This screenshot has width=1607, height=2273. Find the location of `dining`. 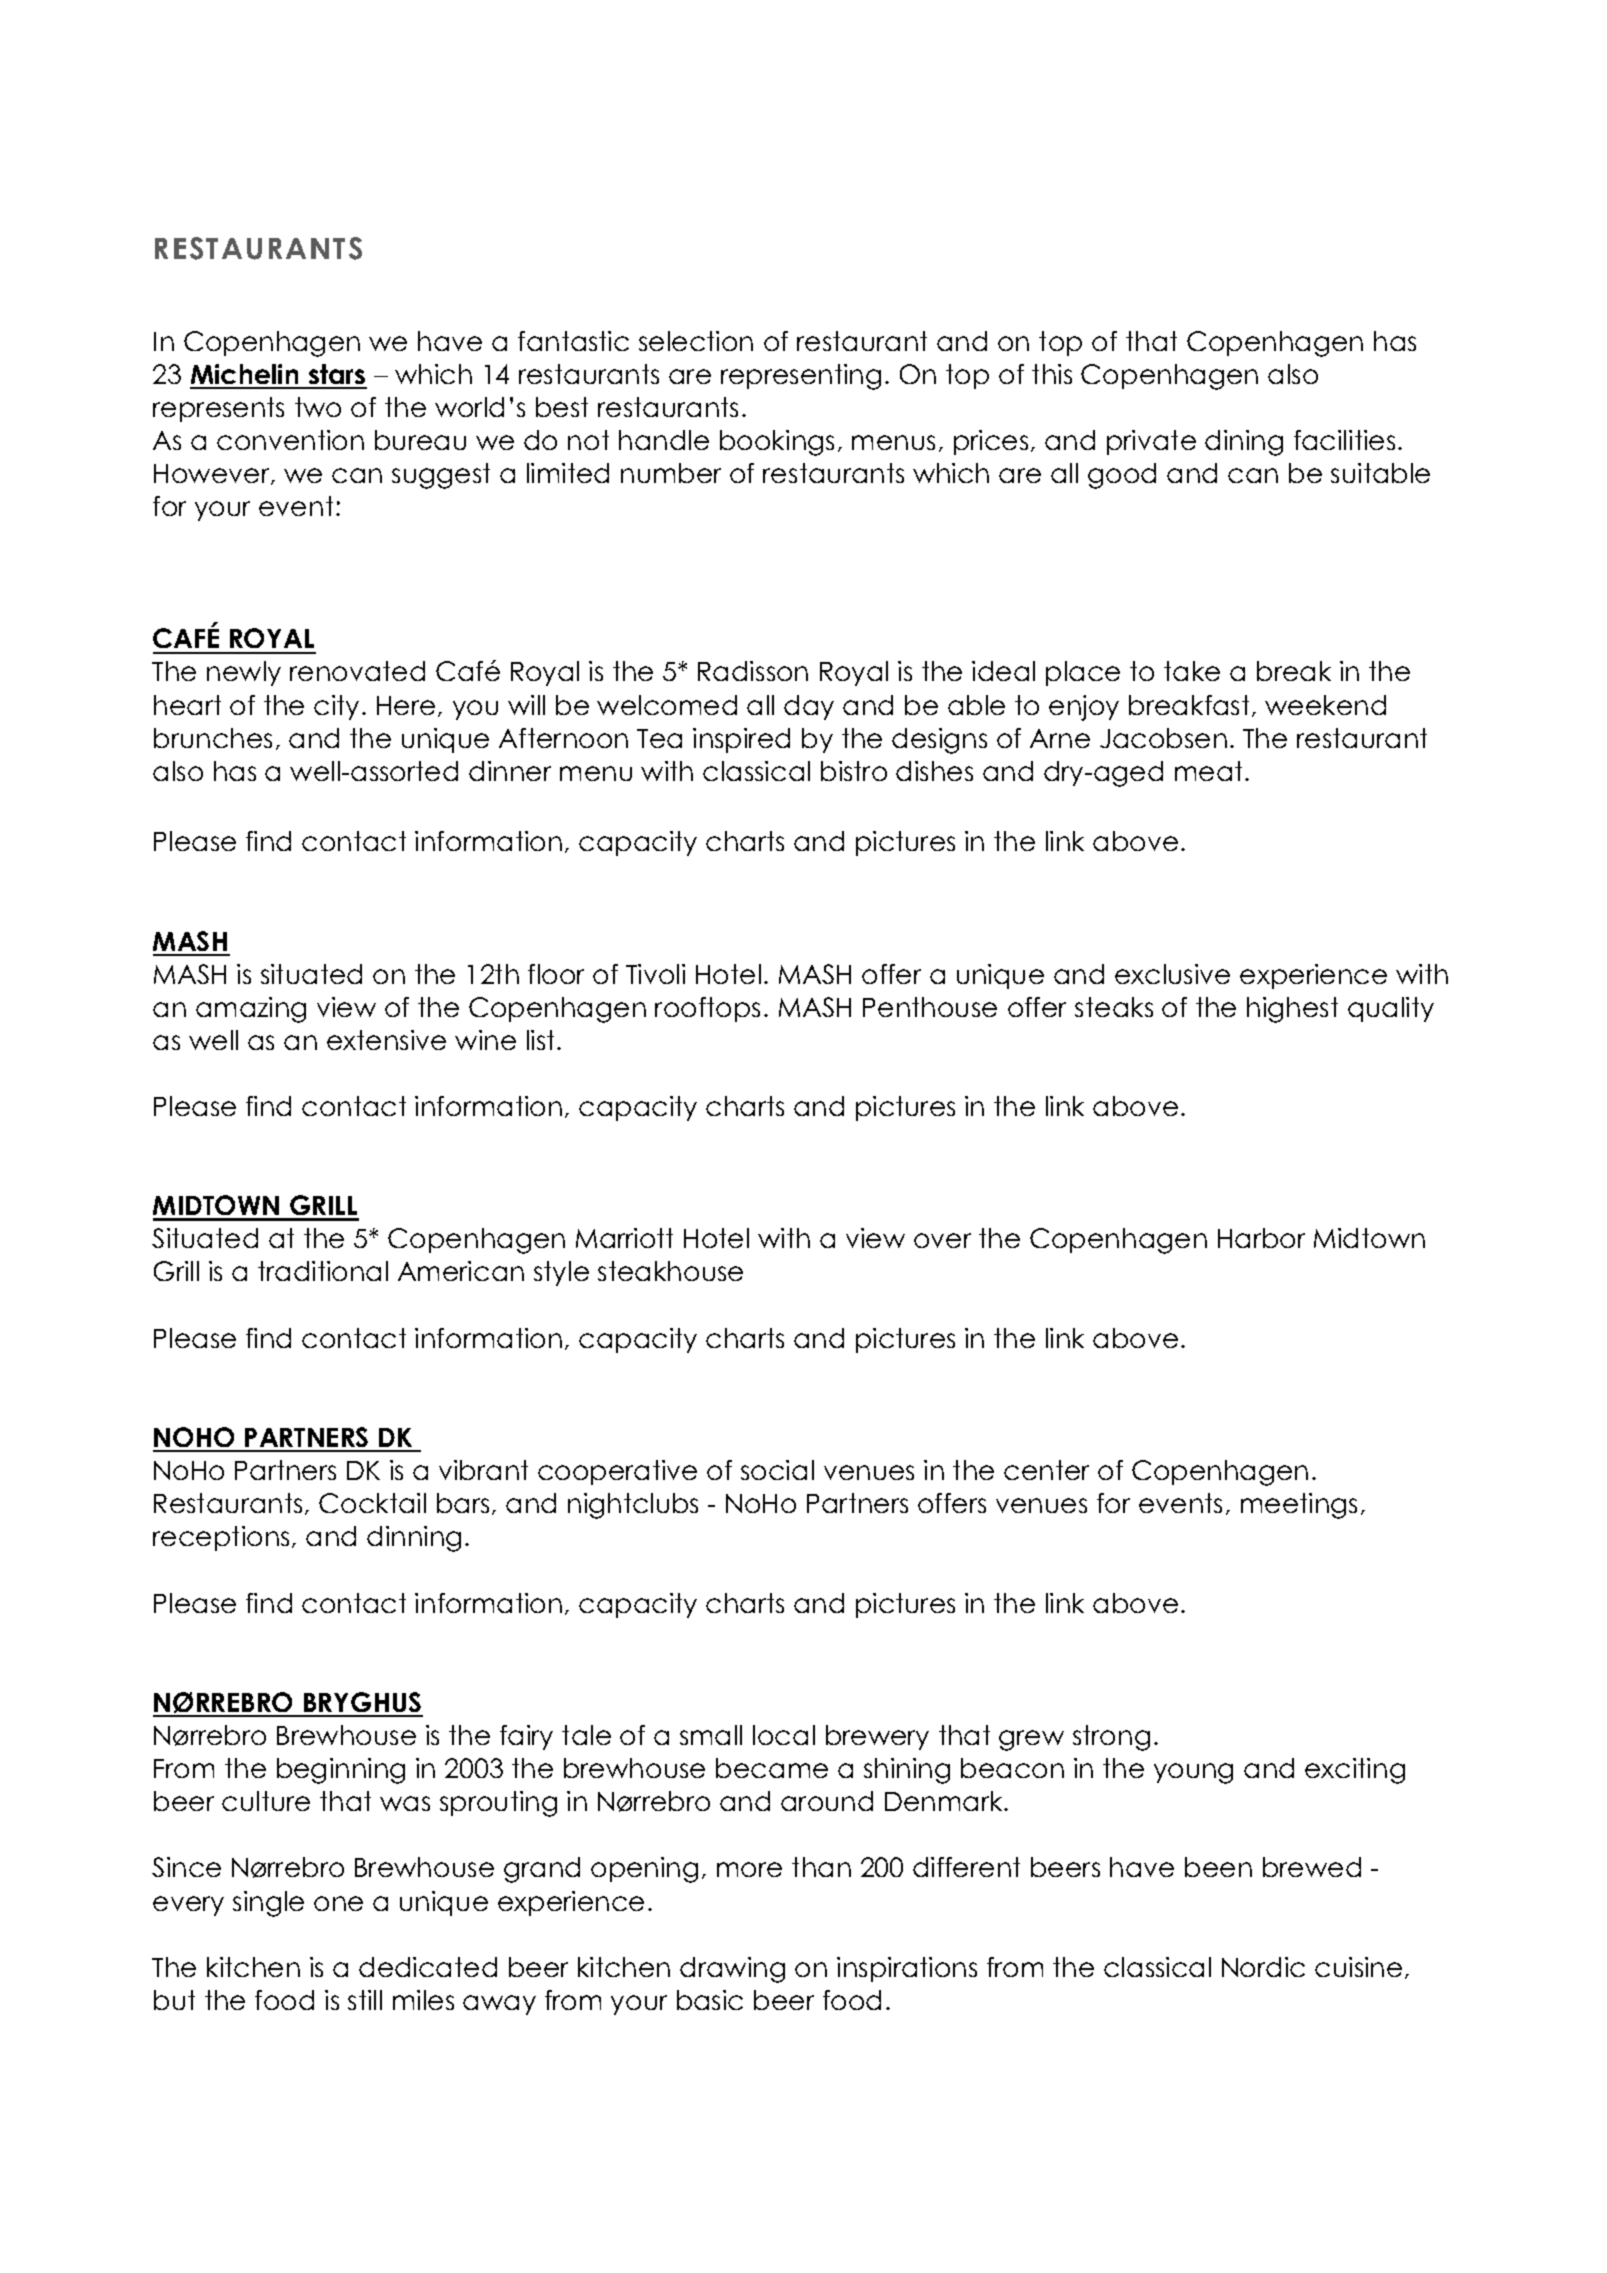

dining is located at coordinates (1244, 443).
